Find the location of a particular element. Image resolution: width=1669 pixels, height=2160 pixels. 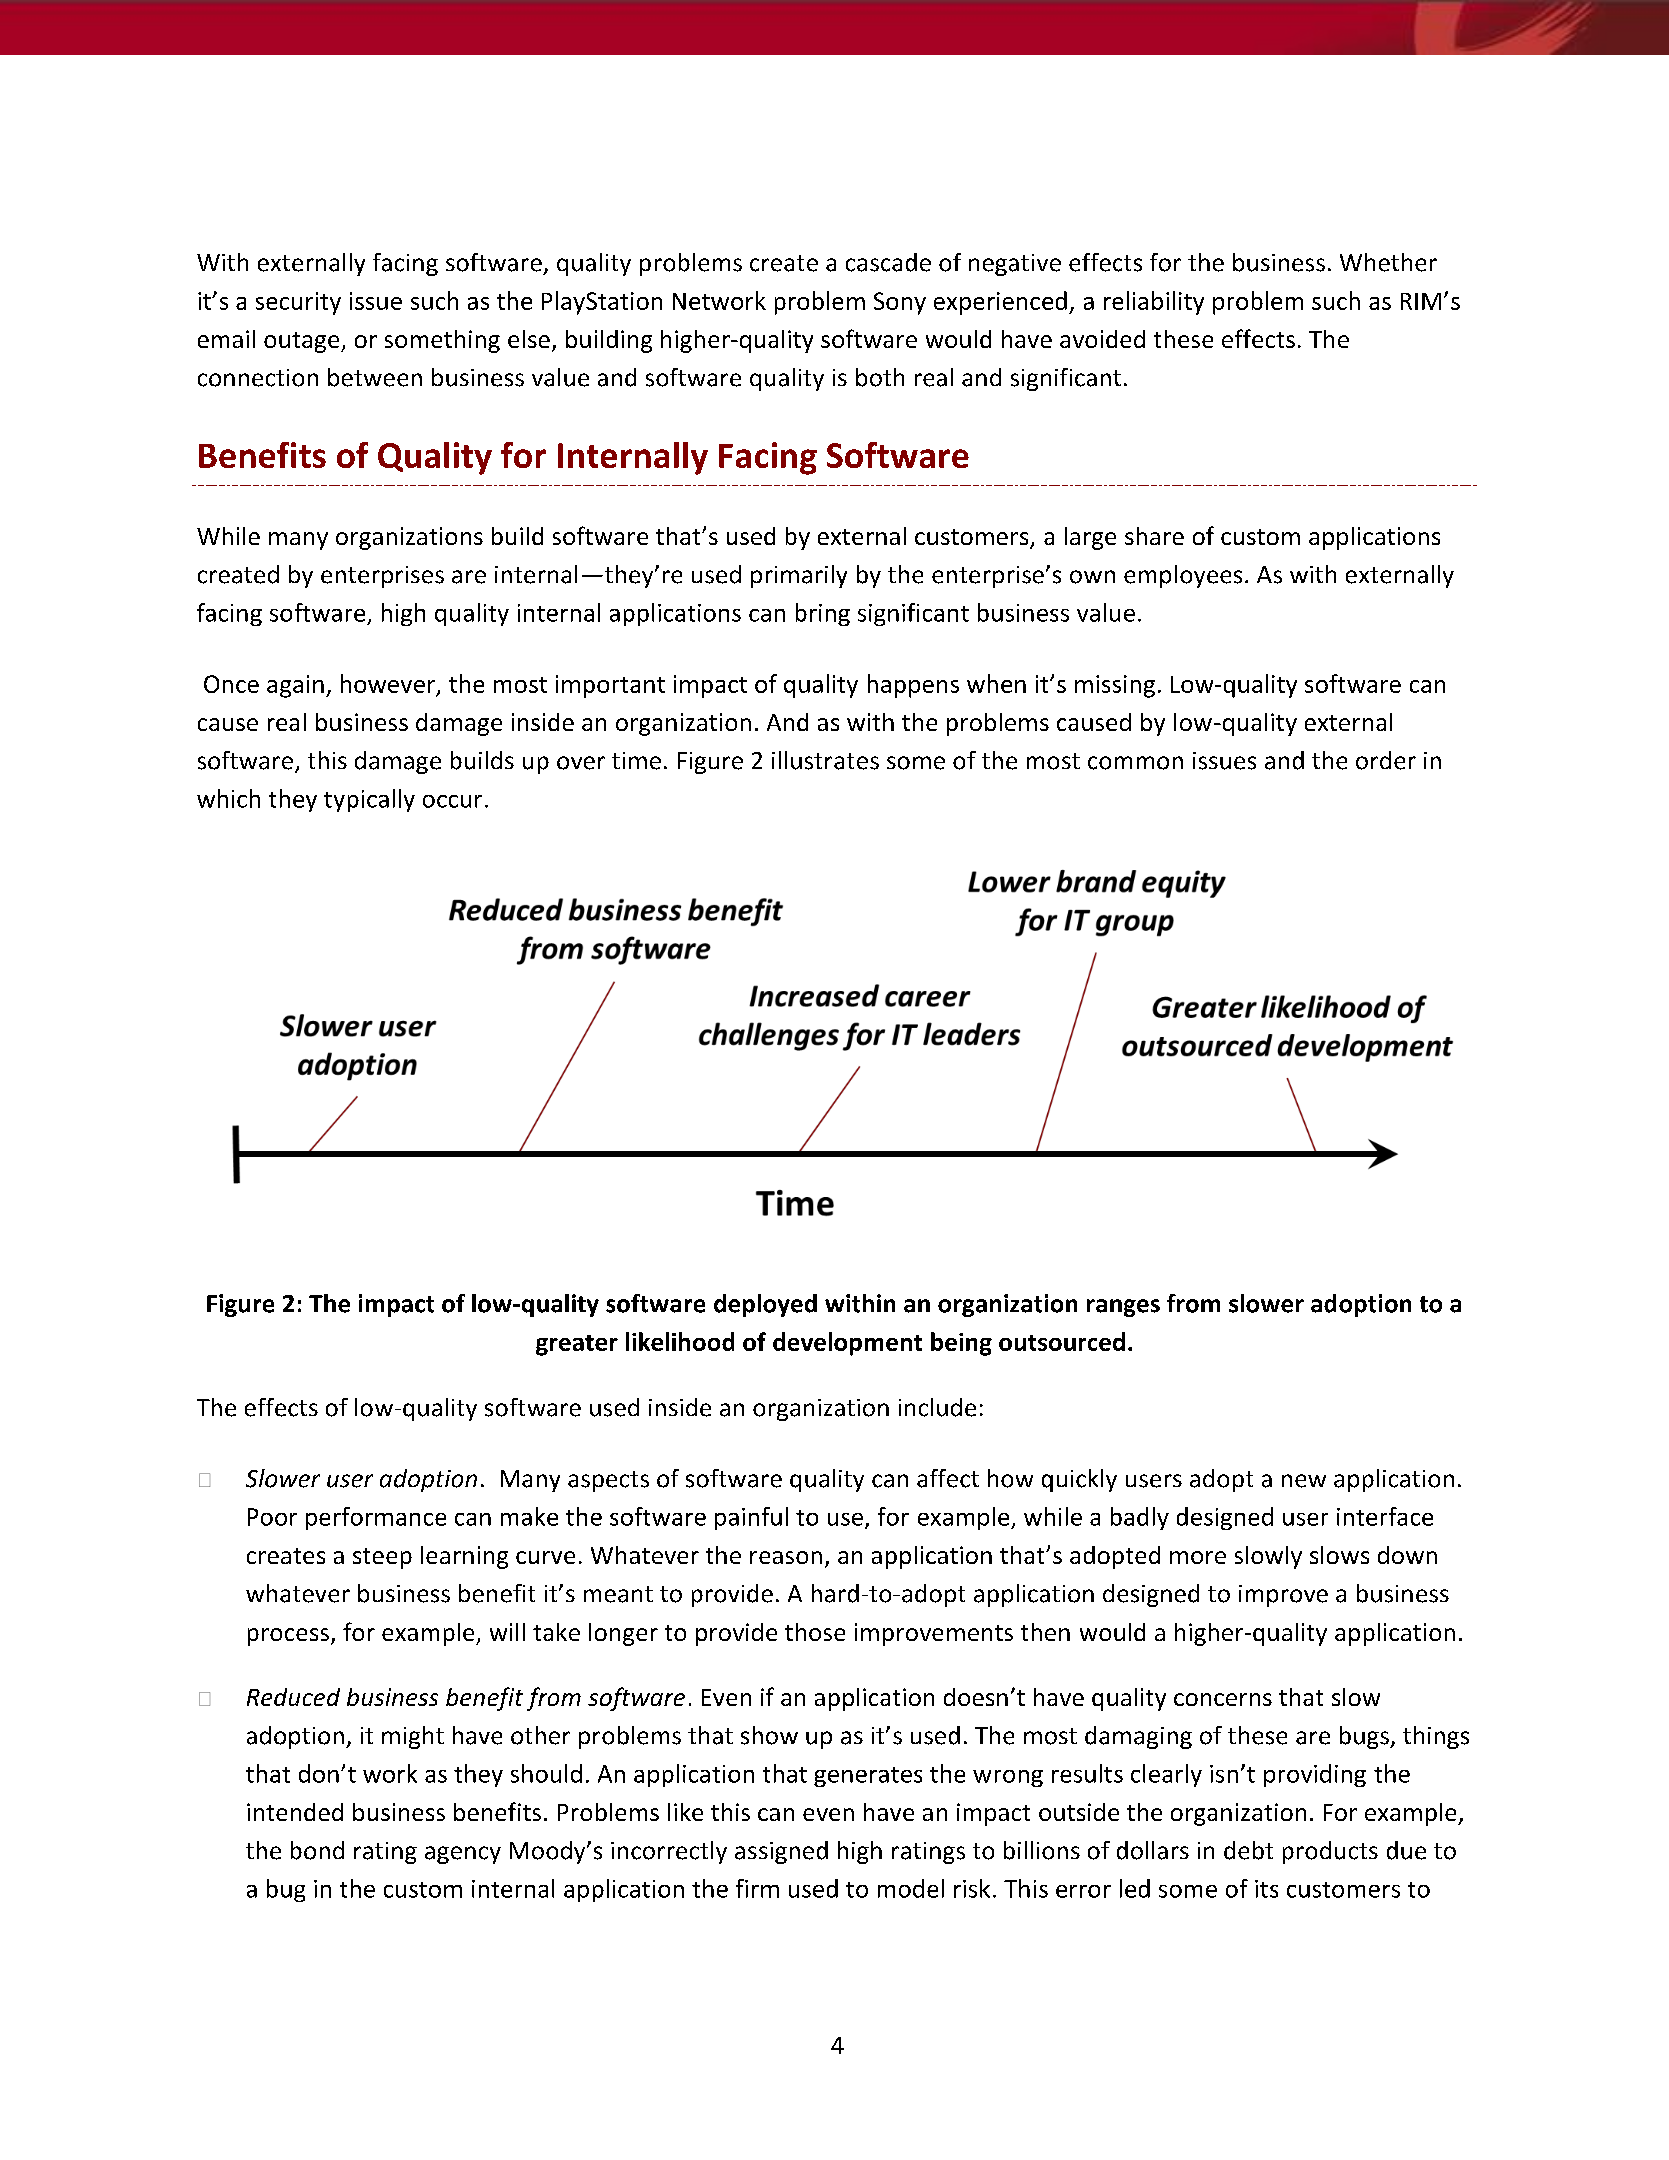

security is located at coordinates (298, 303).
